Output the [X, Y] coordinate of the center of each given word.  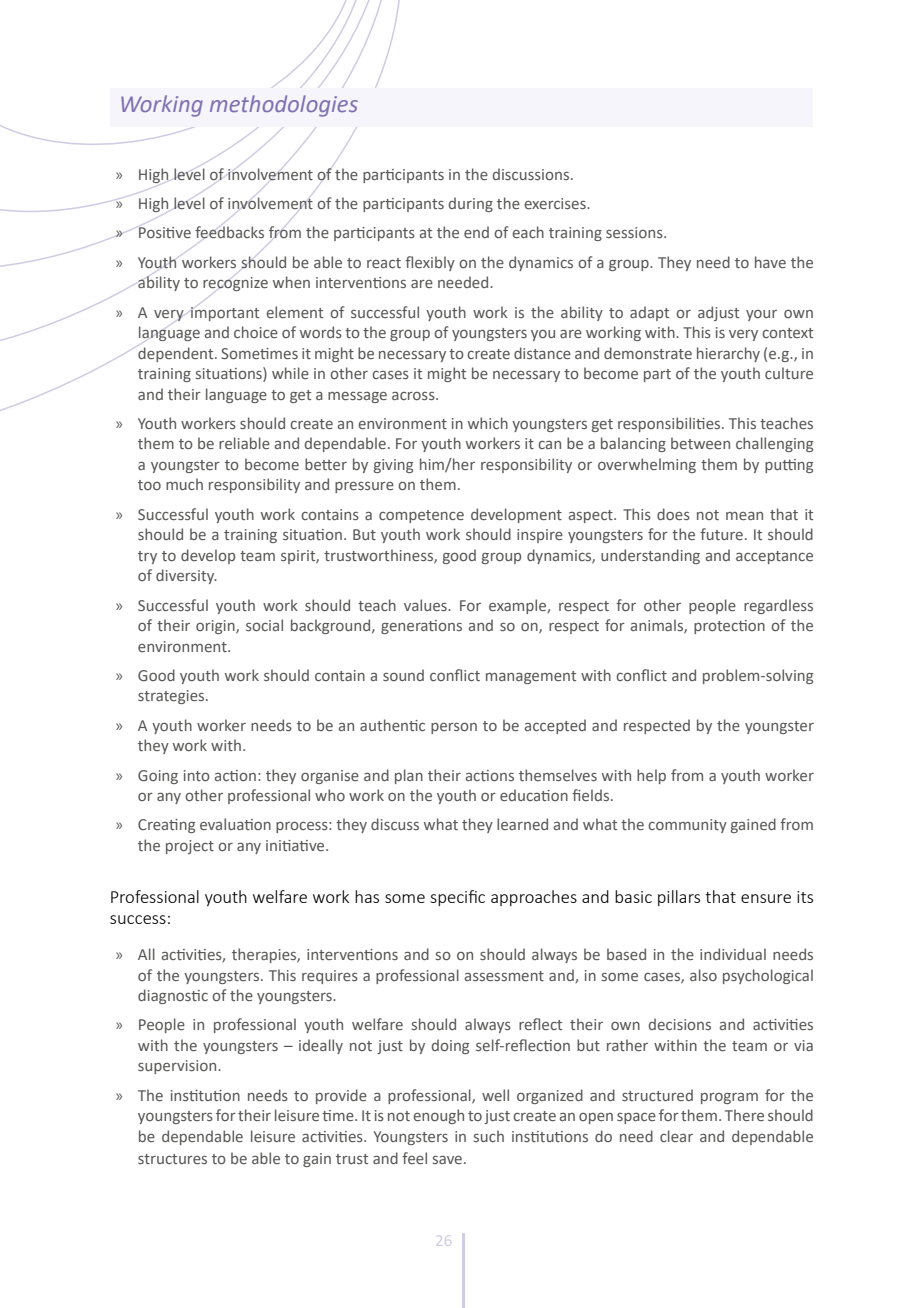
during [471, 204]
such [489, 1136]
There [744, 1115]
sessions [635, 232]
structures [172, 1159]
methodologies [284, 106]
